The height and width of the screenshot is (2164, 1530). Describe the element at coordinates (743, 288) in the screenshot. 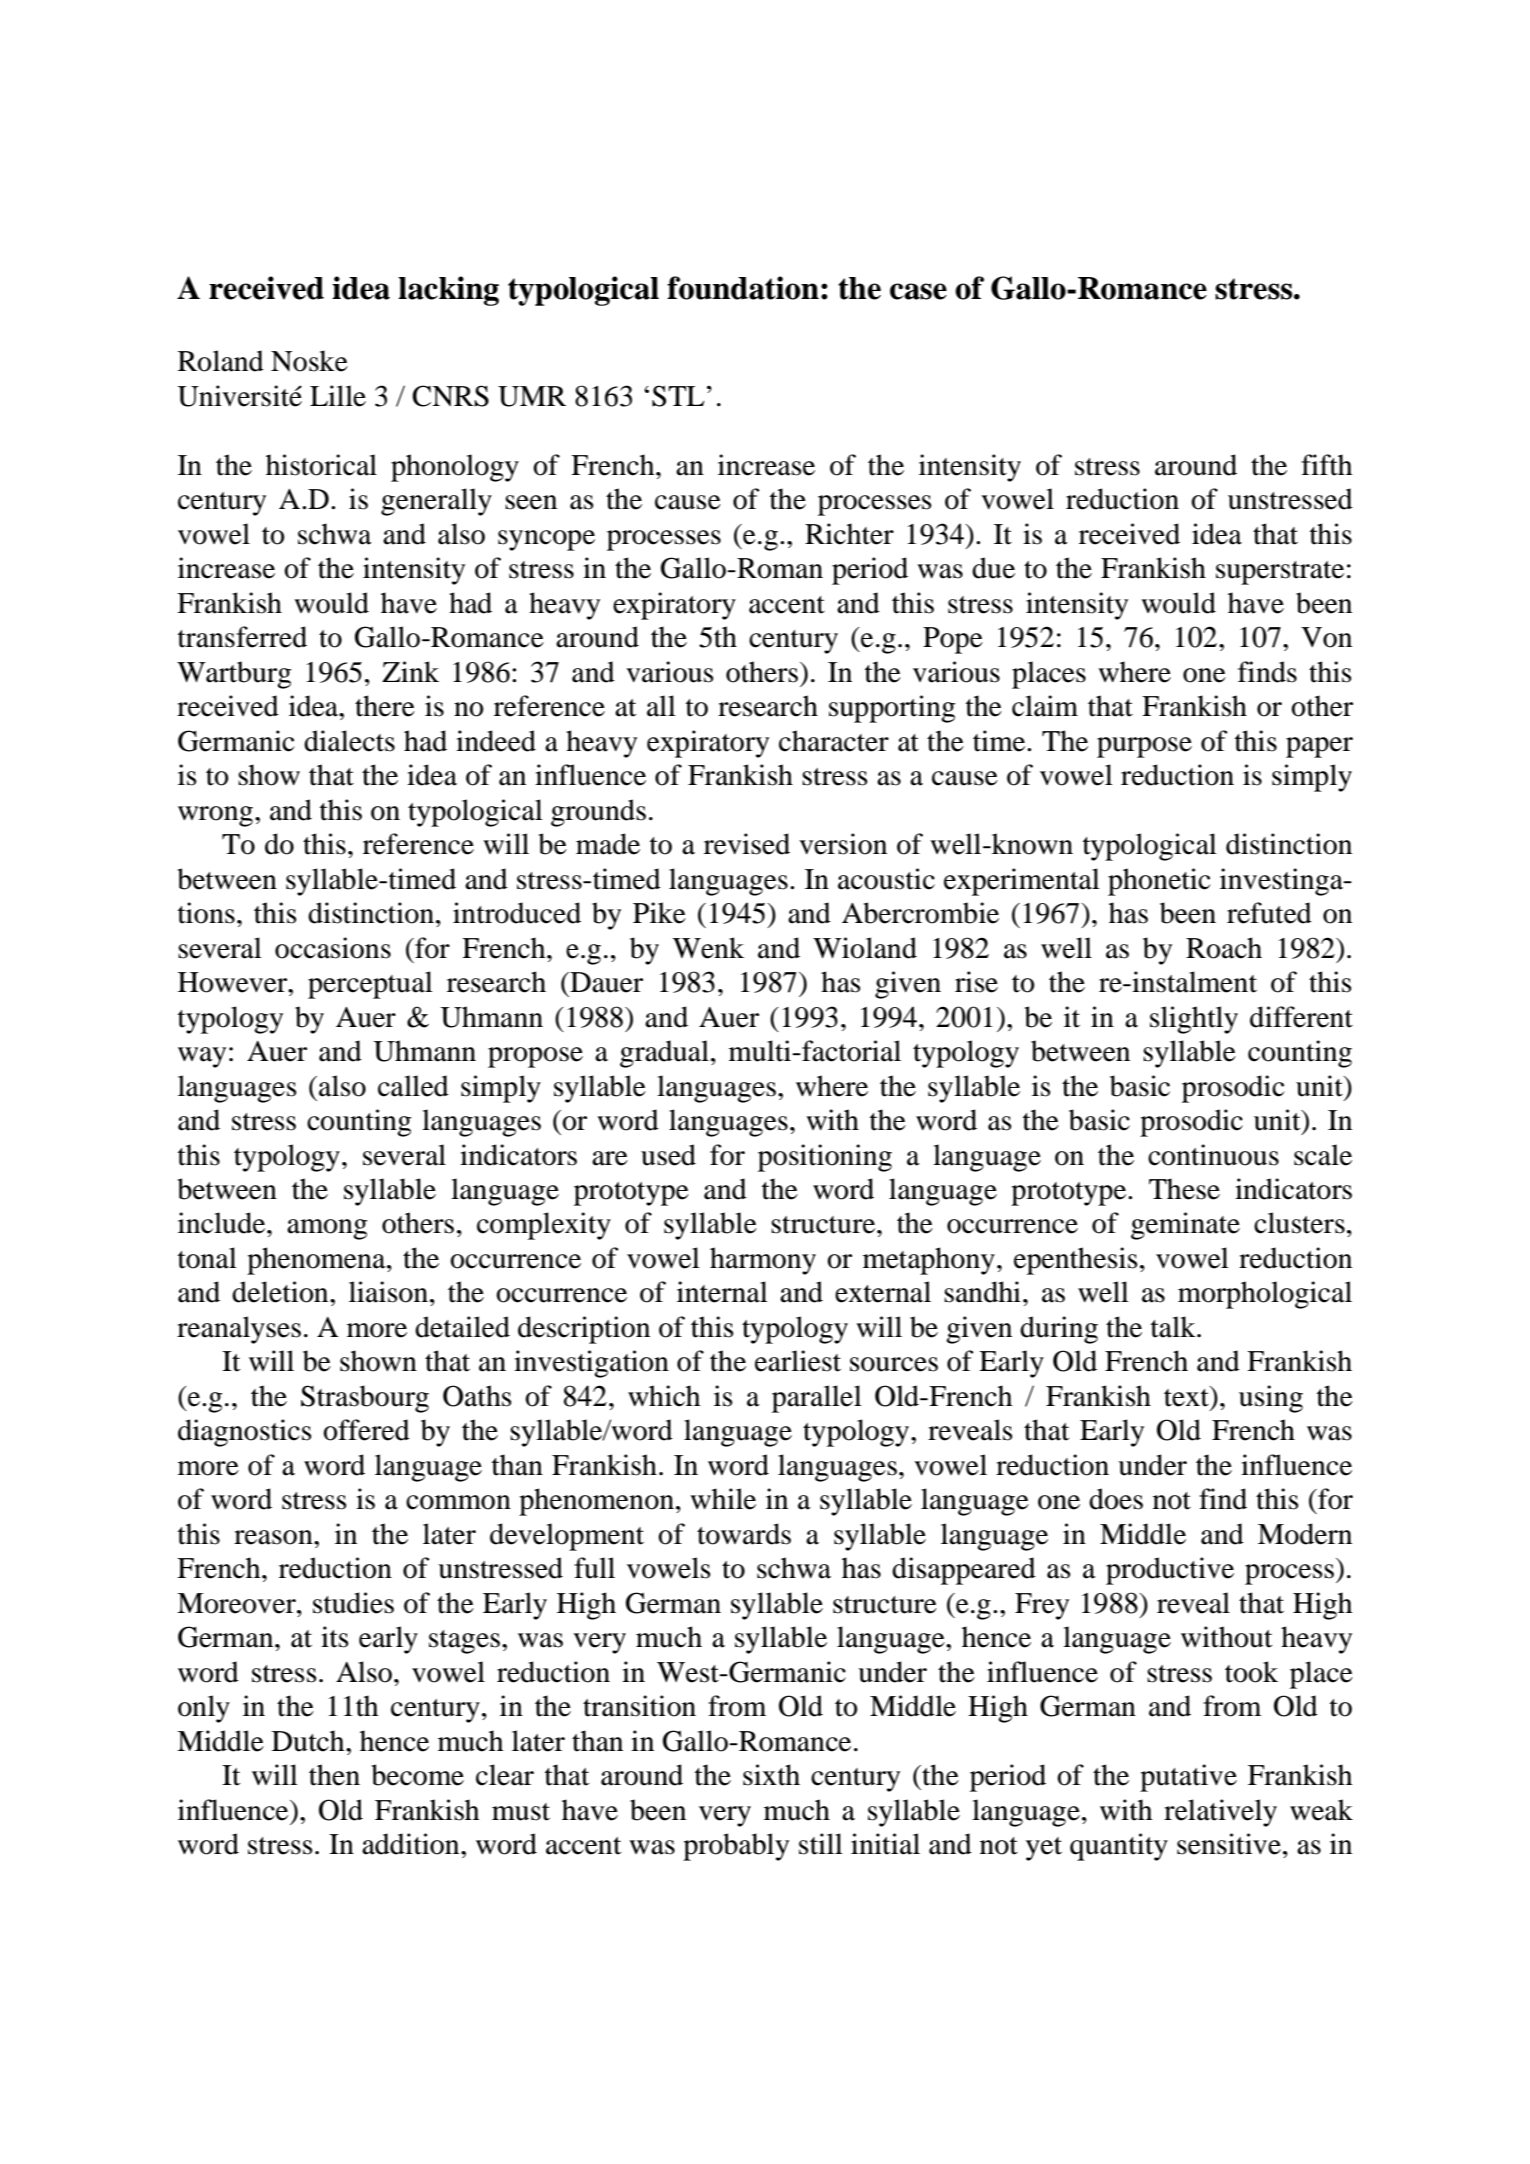

I see `foundation` at that location.
